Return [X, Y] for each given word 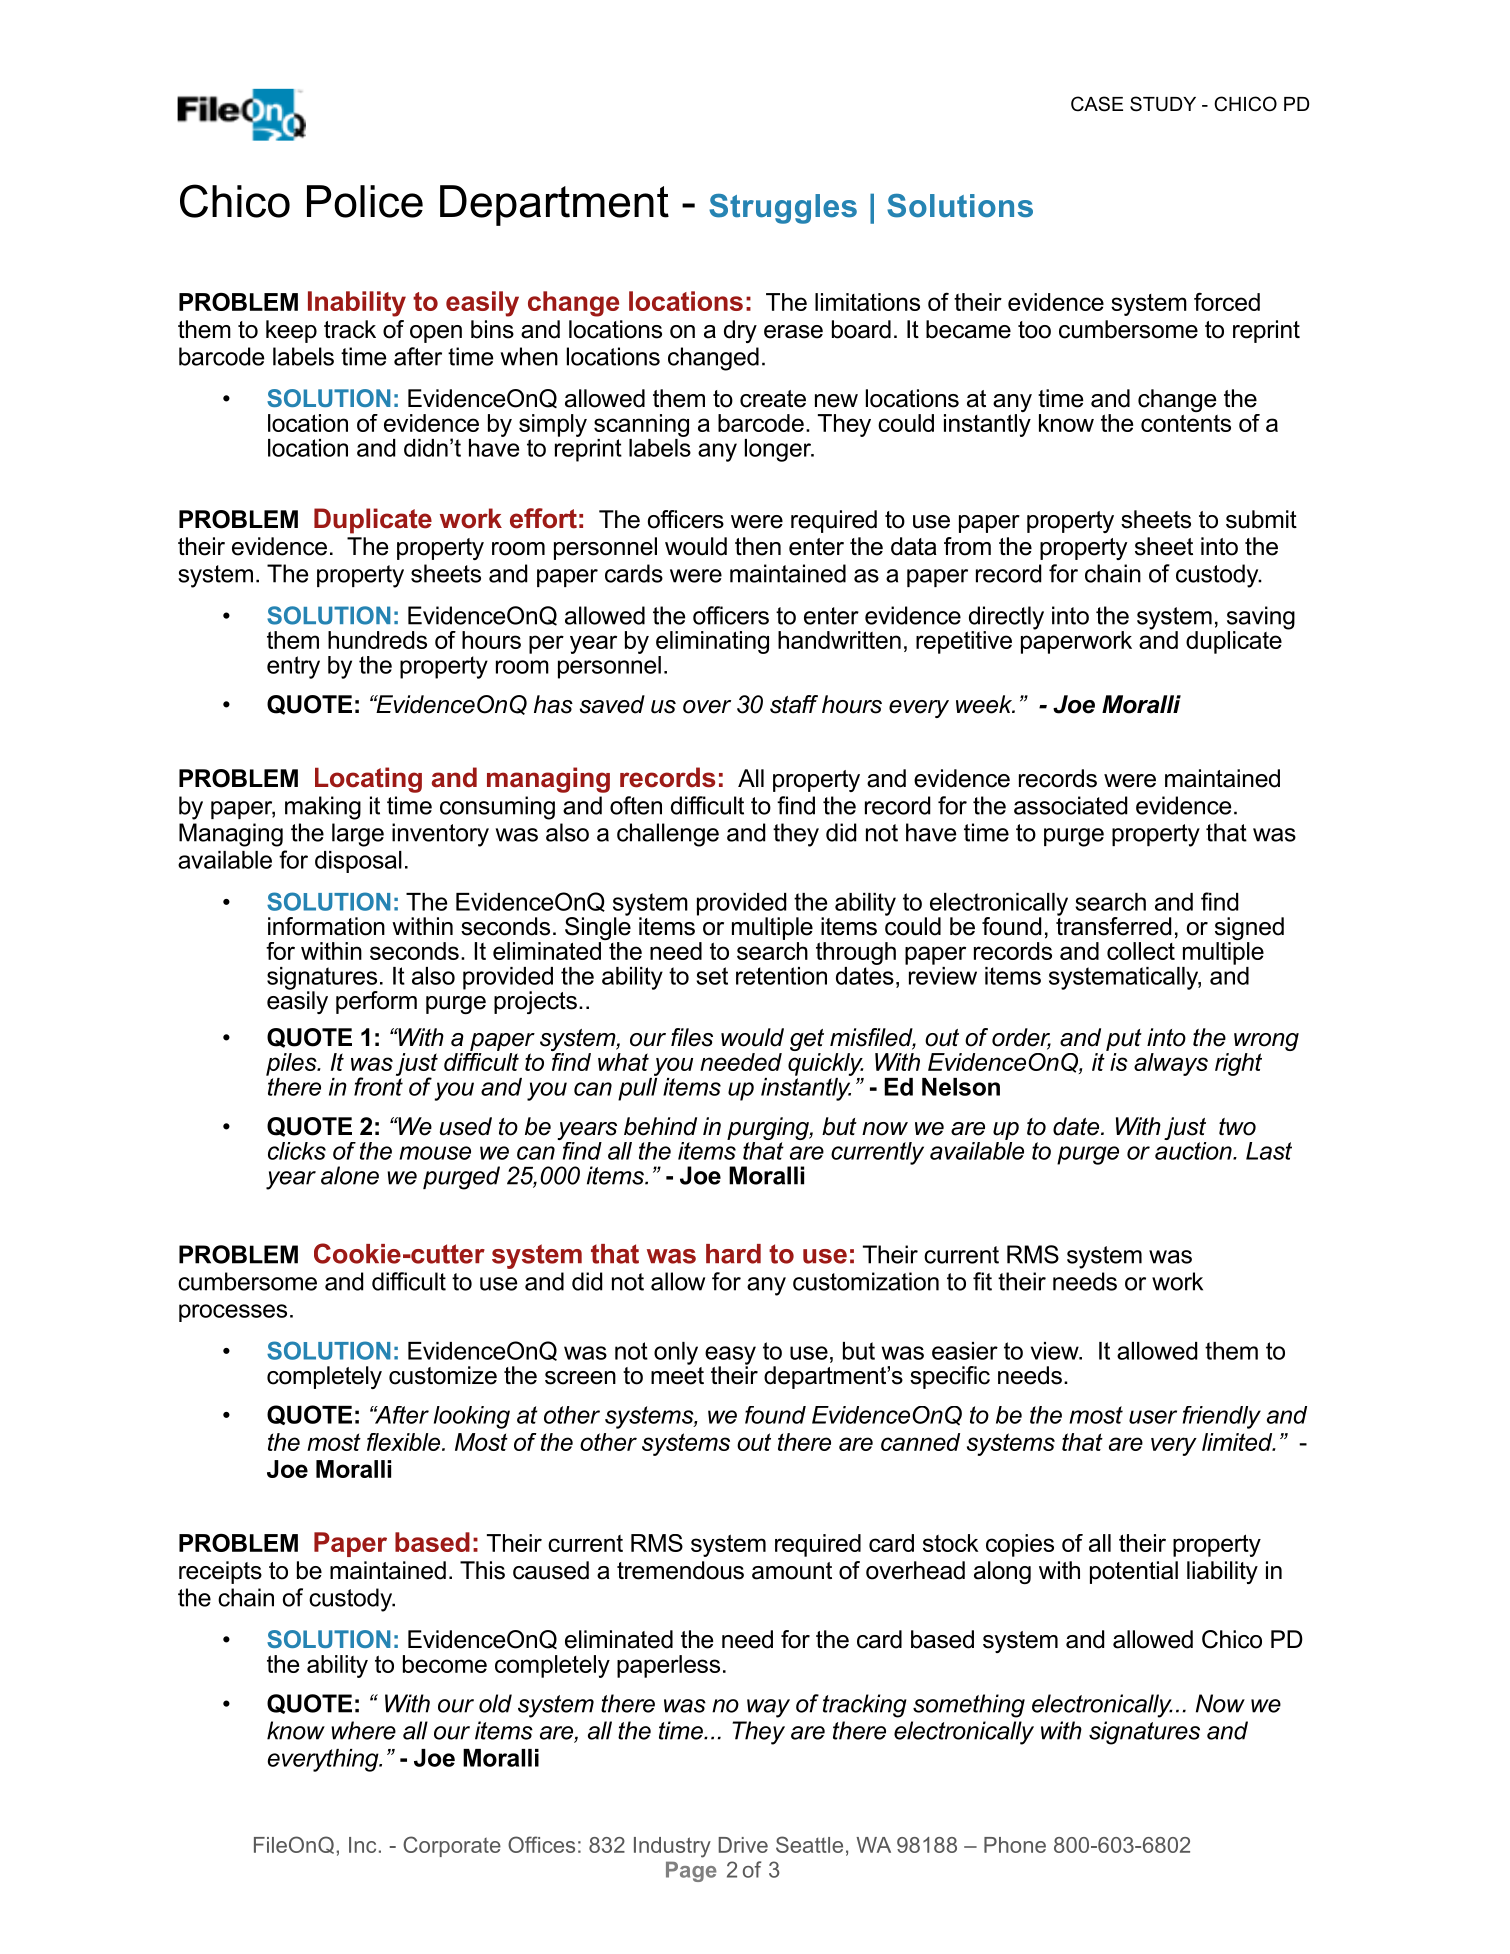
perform [376, 1002]
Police [365, 201]
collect [1141, 951]
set [712, 976]
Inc [362, 1845]
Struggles [783, 209]
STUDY [1163, 104]
